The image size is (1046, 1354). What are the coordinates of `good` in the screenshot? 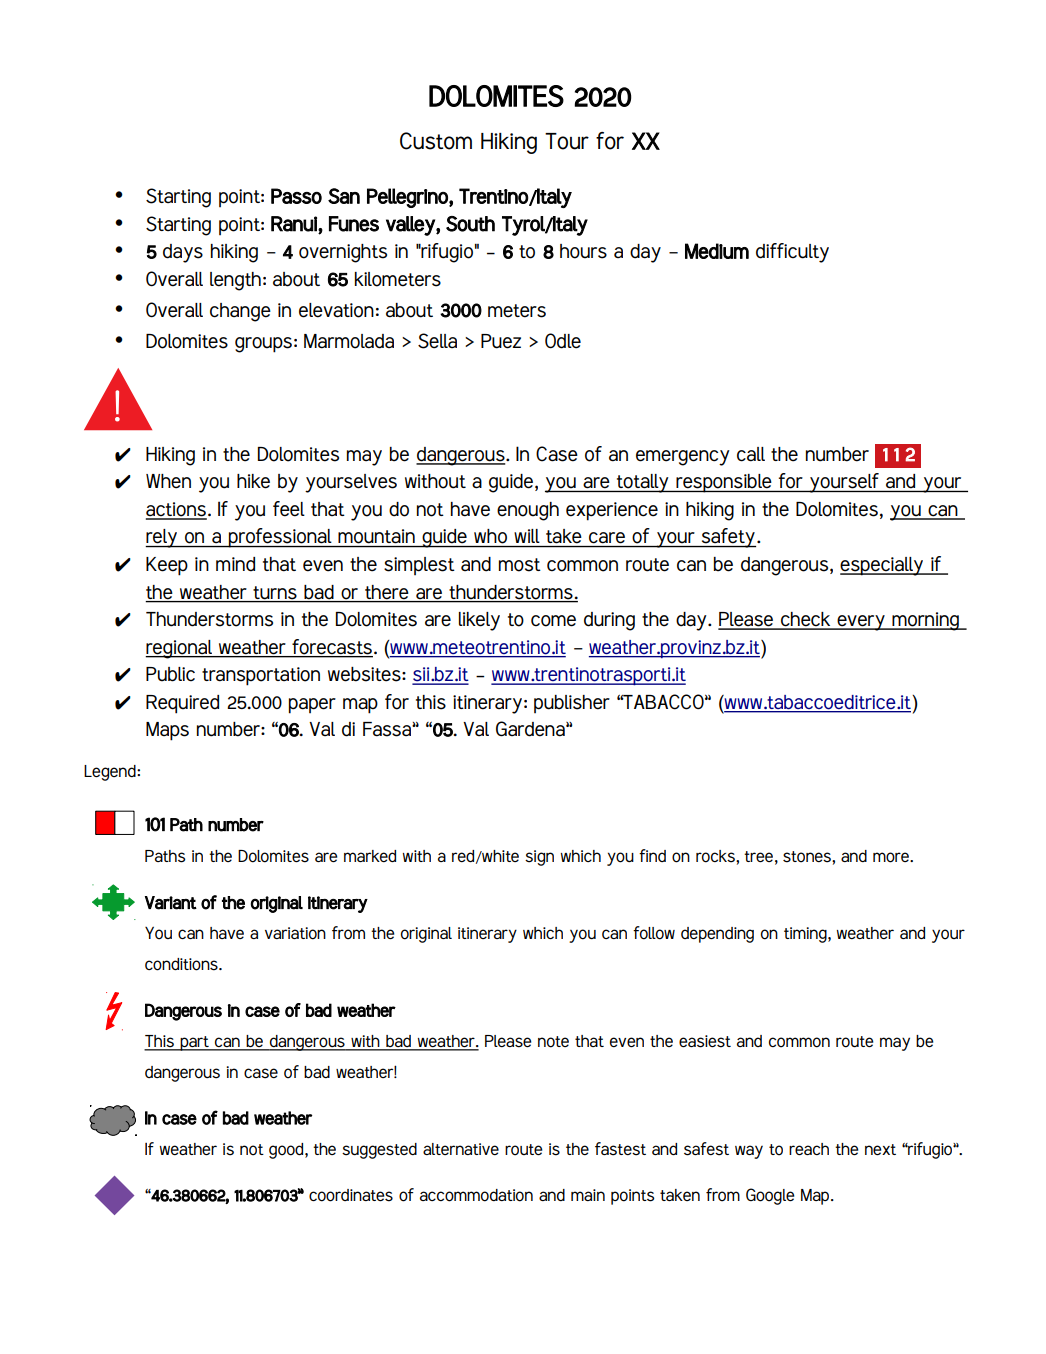 It's located at (287, 1151).
